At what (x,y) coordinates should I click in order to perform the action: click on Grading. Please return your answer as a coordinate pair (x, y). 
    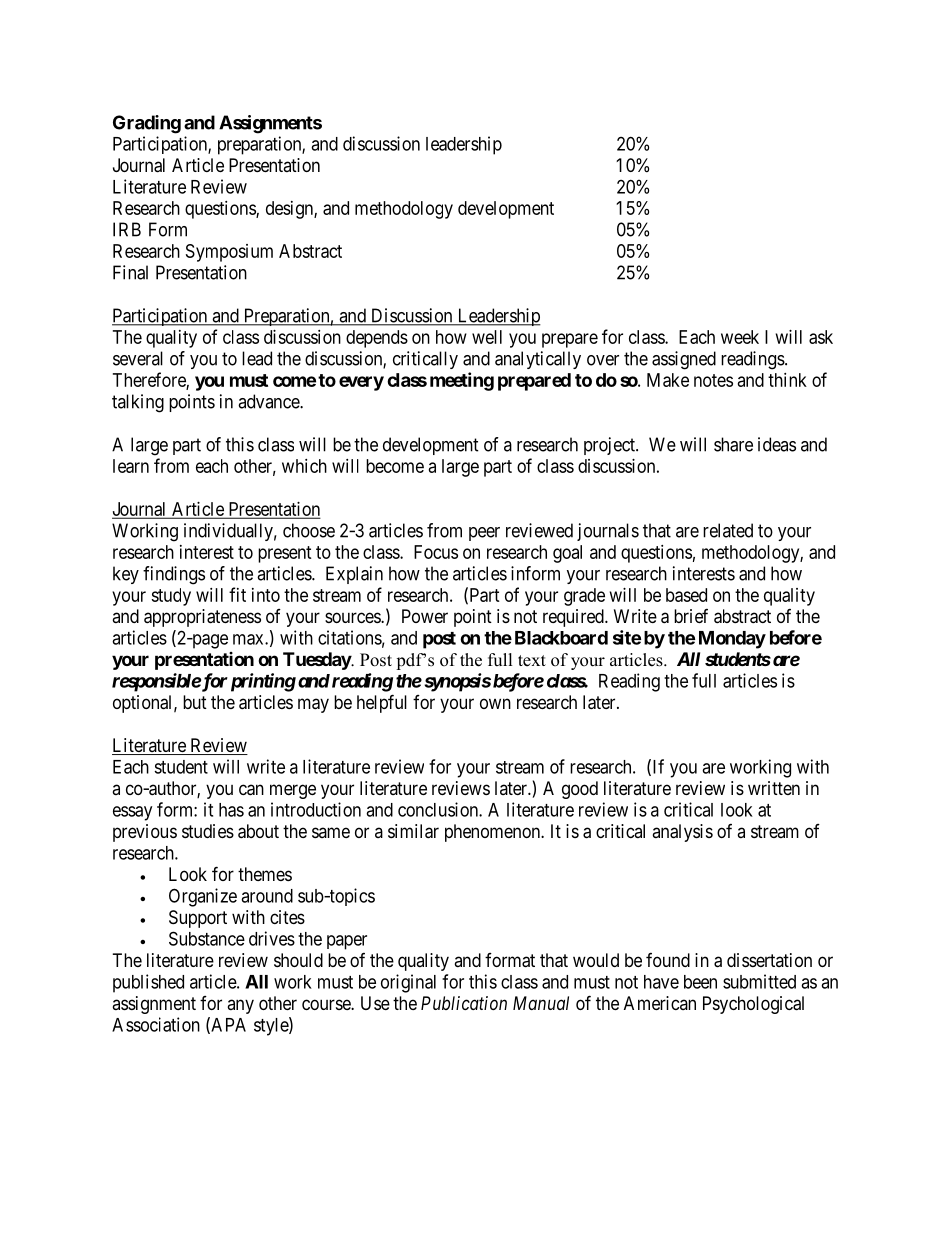
    Looking at the image, I should click on (147, 124).
